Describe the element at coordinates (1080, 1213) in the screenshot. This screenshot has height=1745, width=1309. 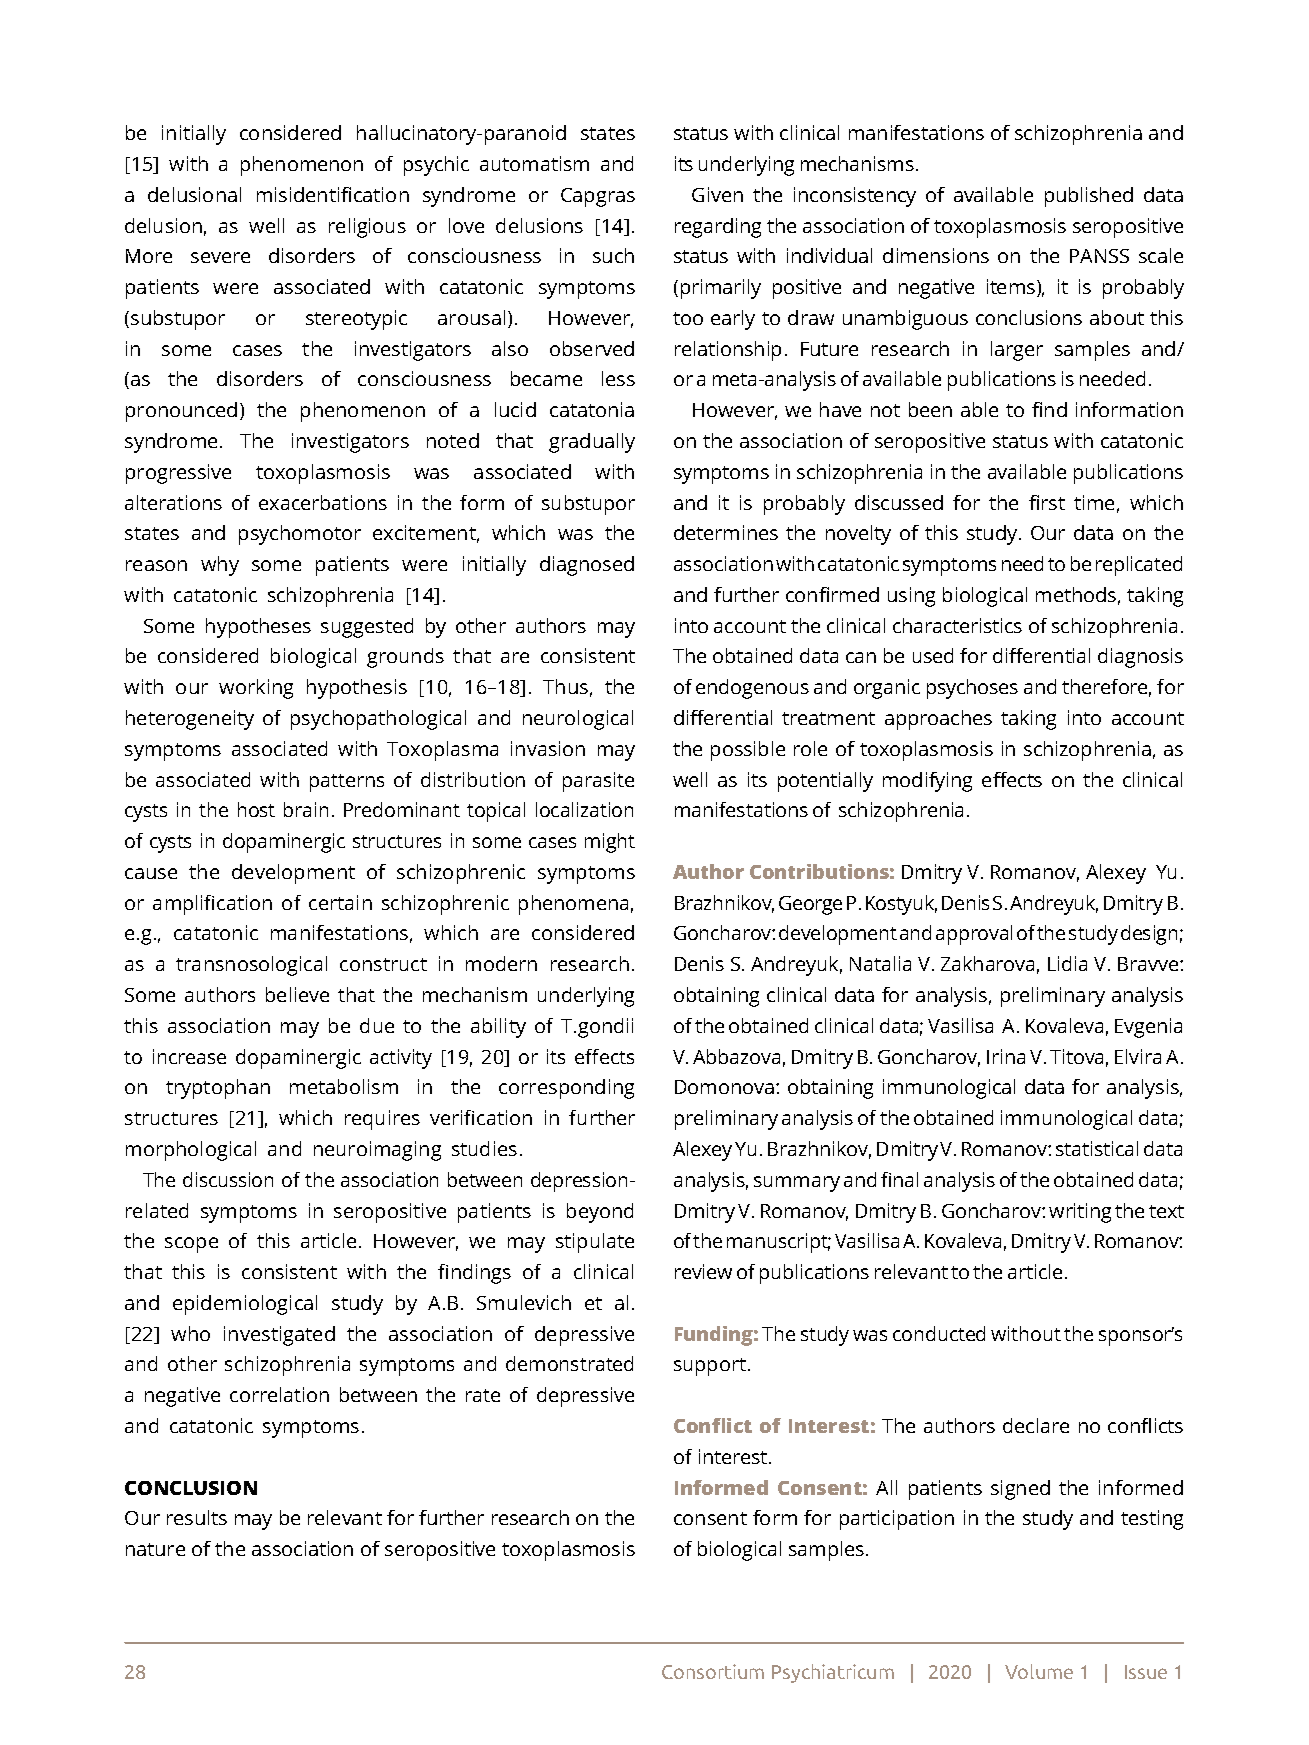
I see `writing` at that location.
